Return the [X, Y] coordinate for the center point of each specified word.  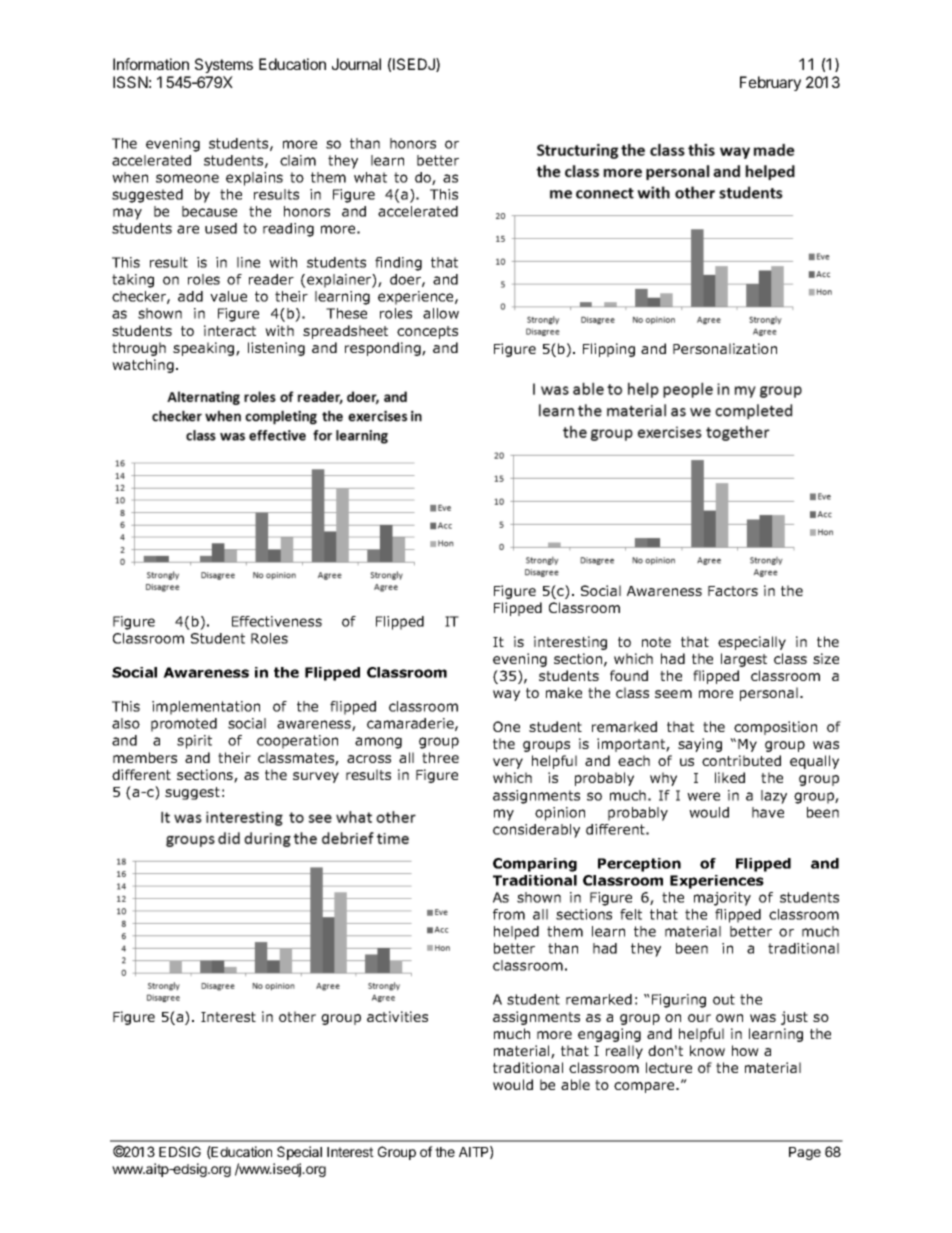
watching [143, 366]
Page [805, 1153]
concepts [427, 332]
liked [730, 777]
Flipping [609, 350]
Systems [224, 65]
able [575, 1084]
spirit [194, 742]
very [508, 763]
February [770, 83]
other [297, 1016]
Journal [356, 64]
